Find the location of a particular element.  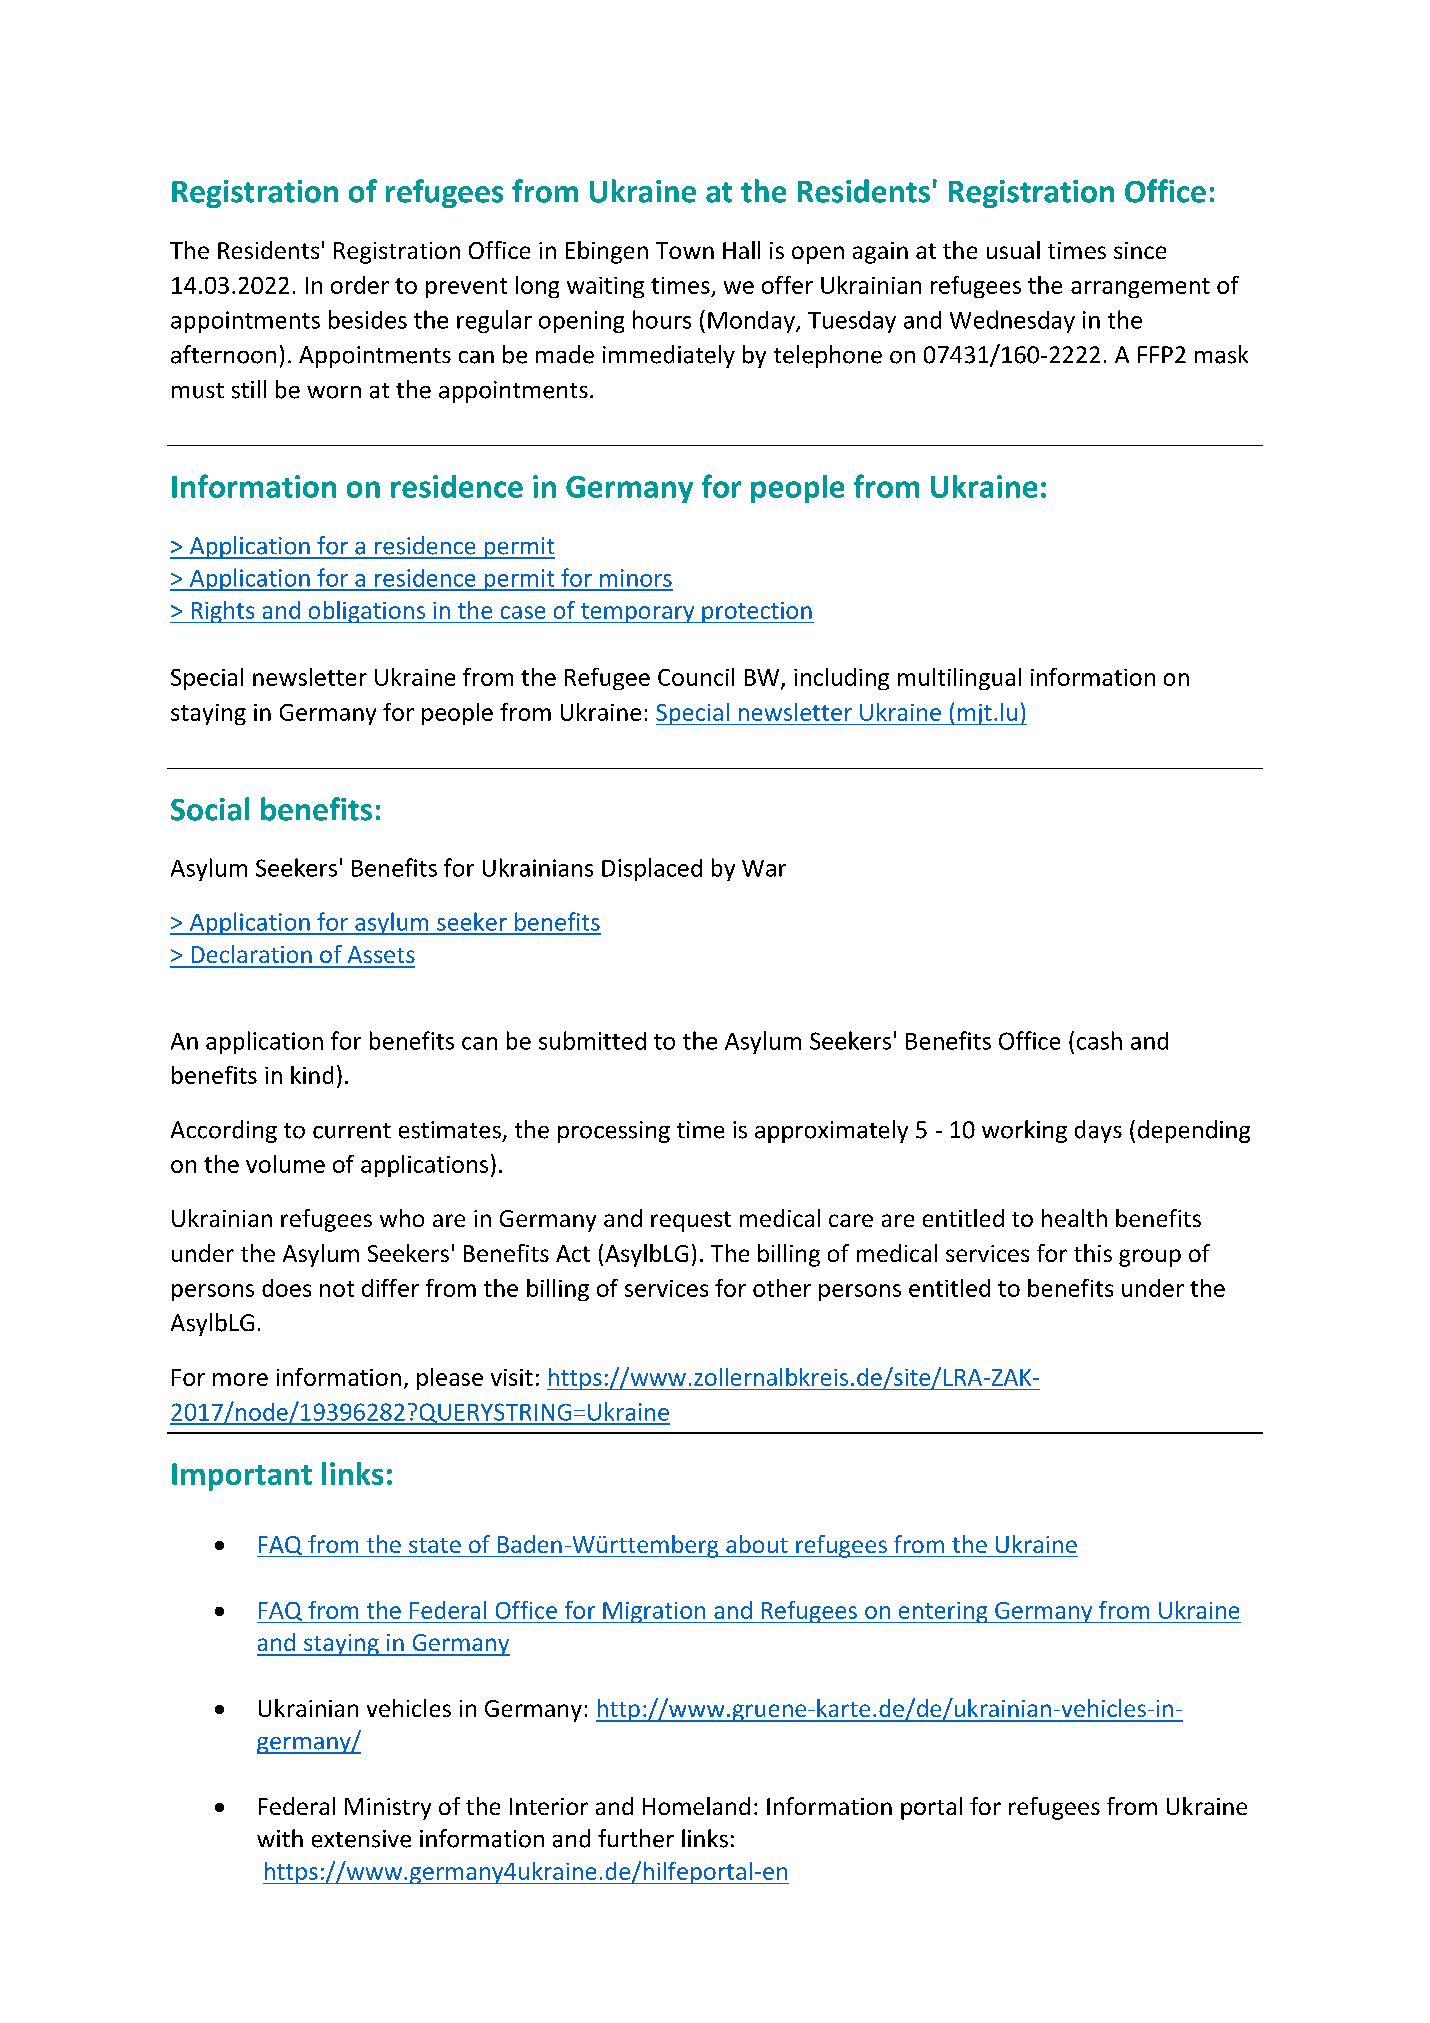

order is located at coordinates (360, 285).
